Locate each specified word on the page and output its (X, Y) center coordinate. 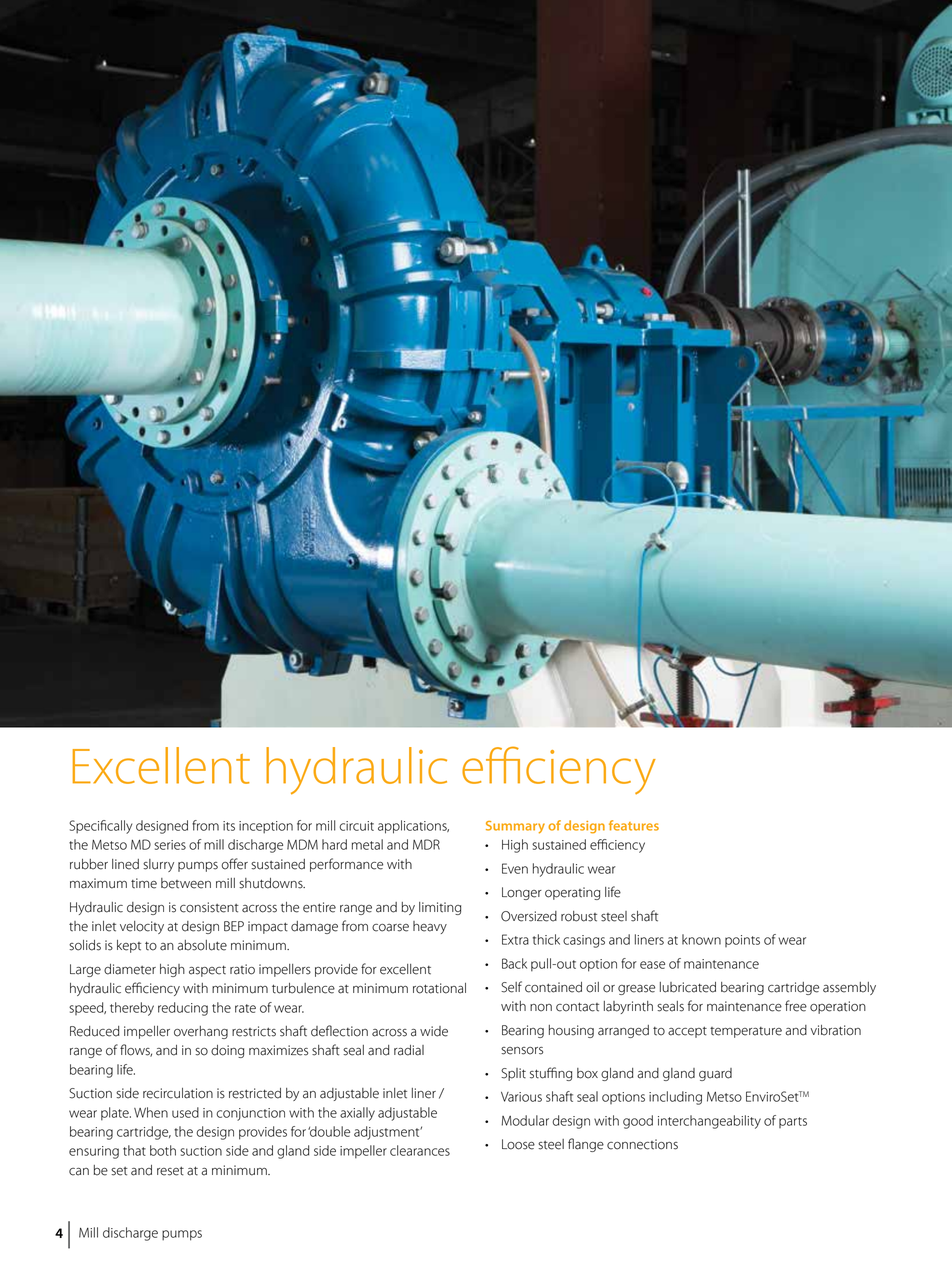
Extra (515, 939)
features (634, 825)
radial (409, 1050)
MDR (426, 844)
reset (170, 1171)
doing (227, 1051)
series (170, 845)
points (742, 941)
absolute (202, 945)
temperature (746, 1032)
